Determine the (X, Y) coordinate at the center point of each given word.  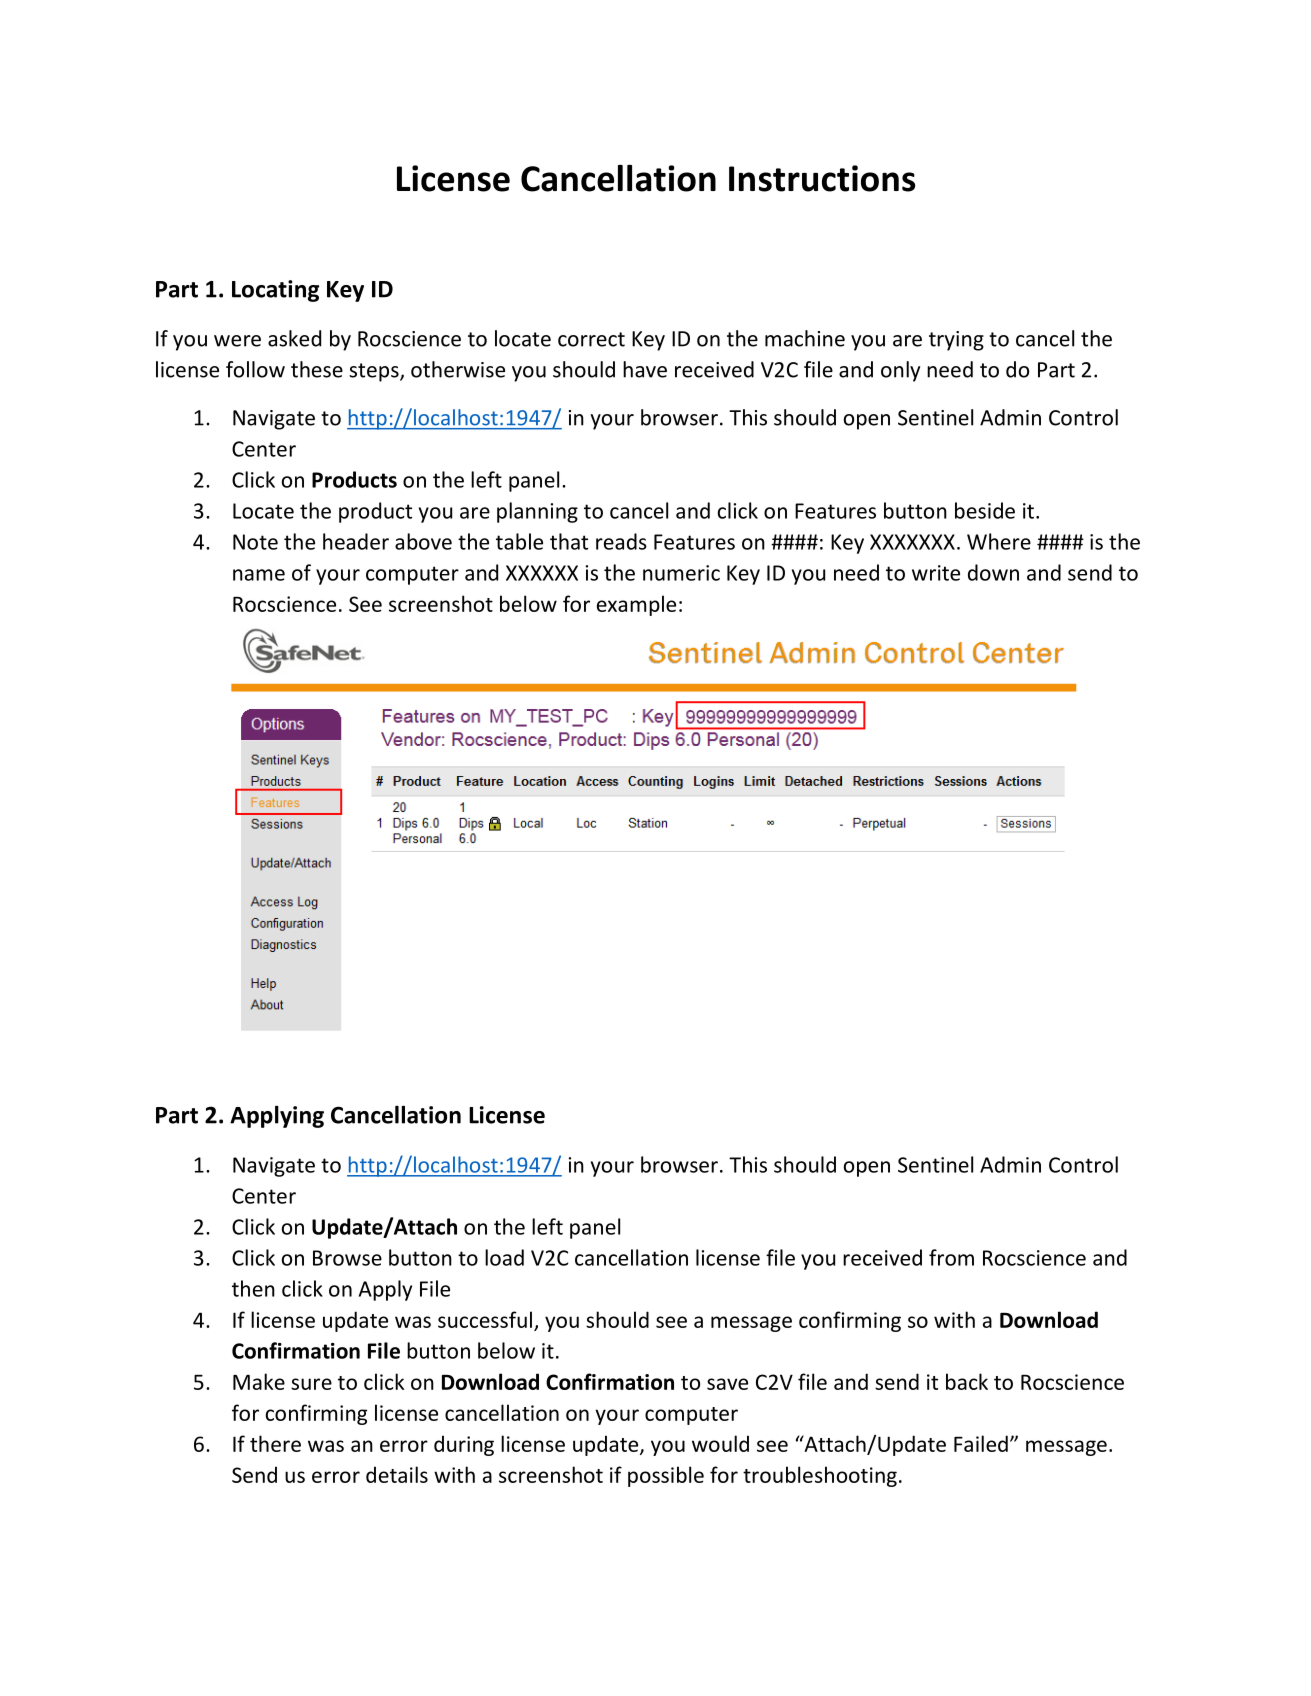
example (636, 605)
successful (485, 1319)
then (253, 1288)
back (967, 1381)
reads (621, 541)
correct (591, 339)
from (951, 1257)
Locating (275, 291)
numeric (681, 573)
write (936, 573)
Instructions (822, 178)
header (356, 541)
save (727, 1384)
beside (985, 510)
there (275, 1443)
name (259, 575)
